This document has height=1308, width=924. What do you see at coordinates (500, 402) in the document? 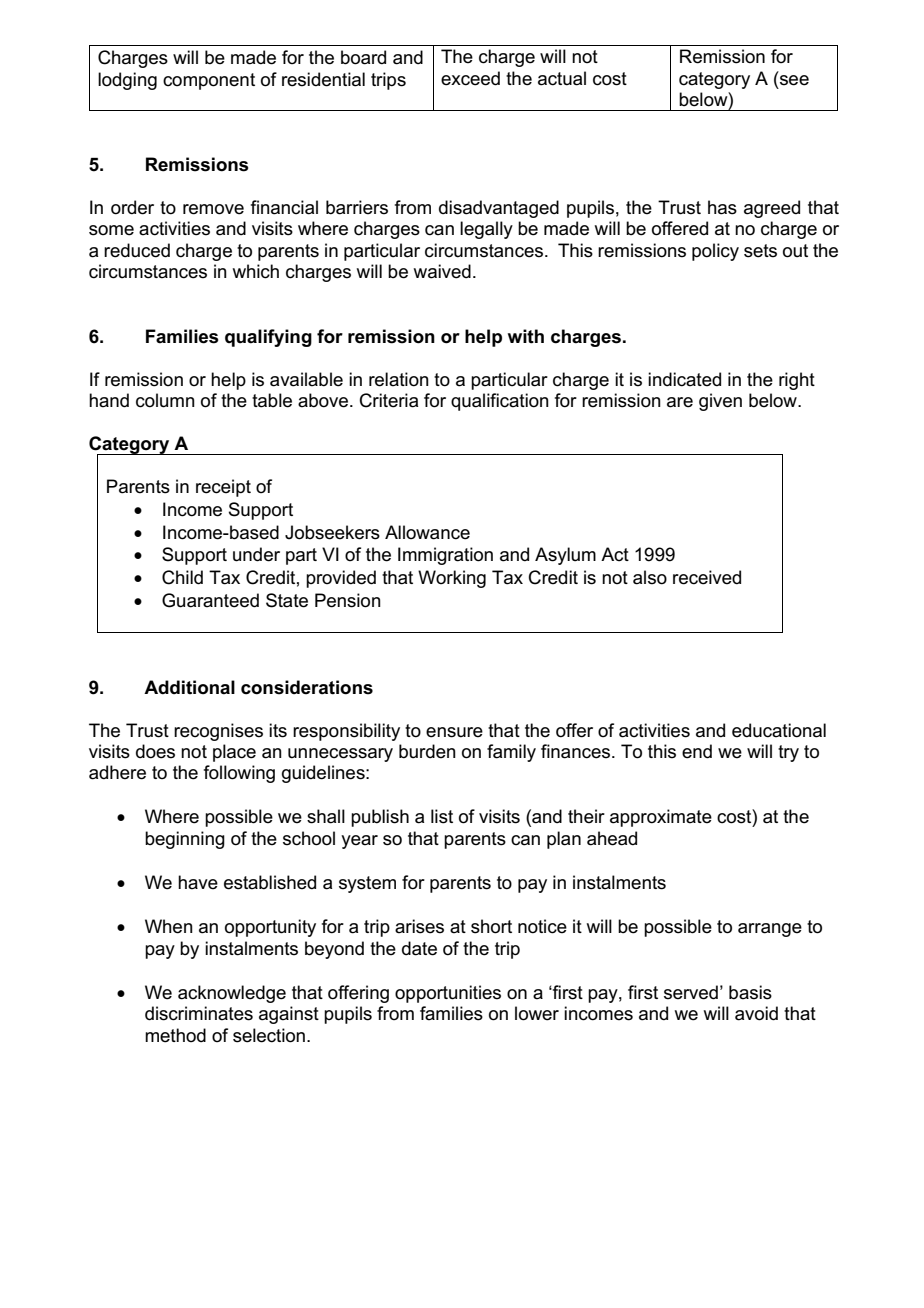
I see `qualification` at bounding box center [500, 402].
